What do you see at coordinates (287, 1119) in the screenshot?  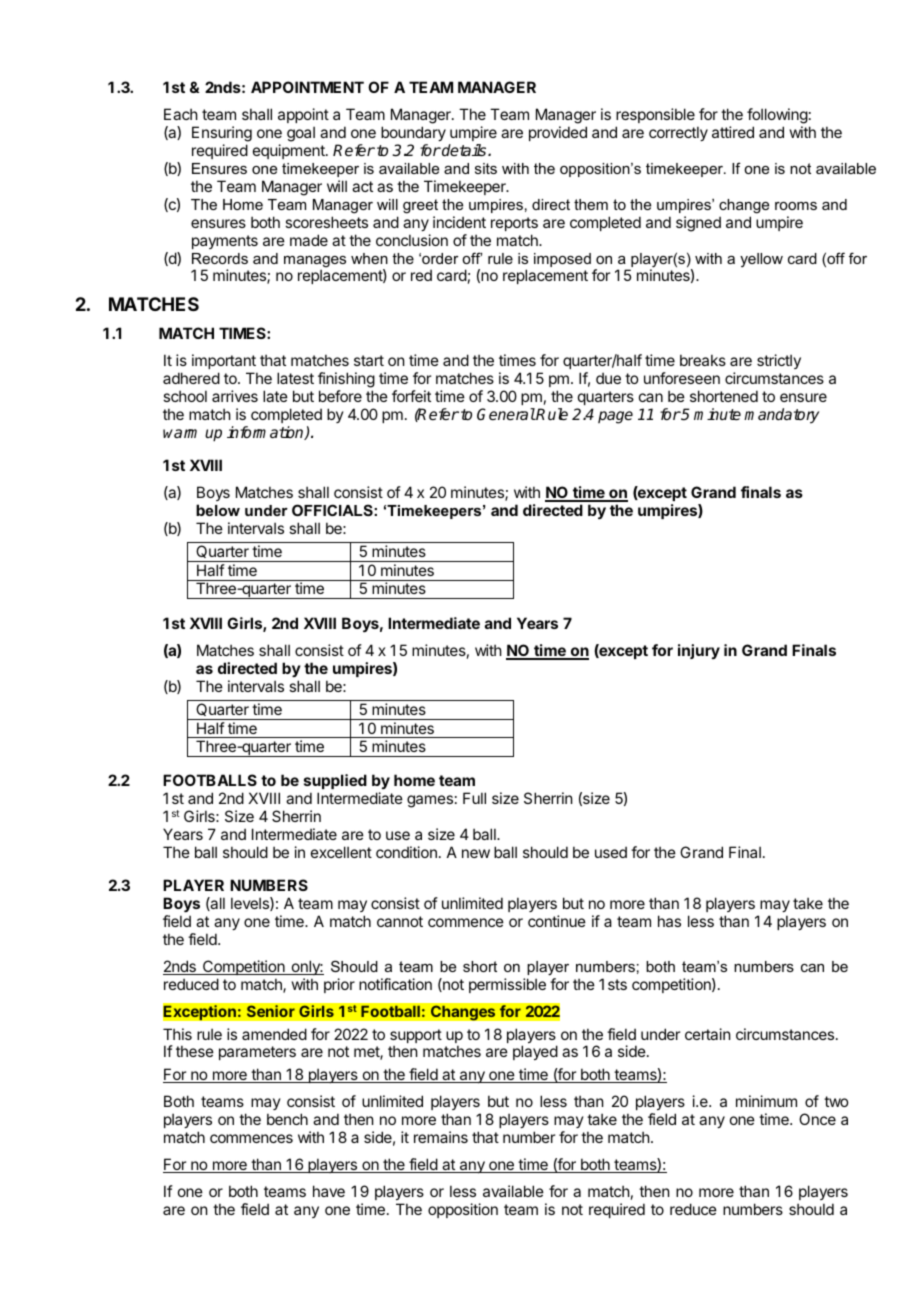 I see `bench` at bounding box center [287, 1119].
